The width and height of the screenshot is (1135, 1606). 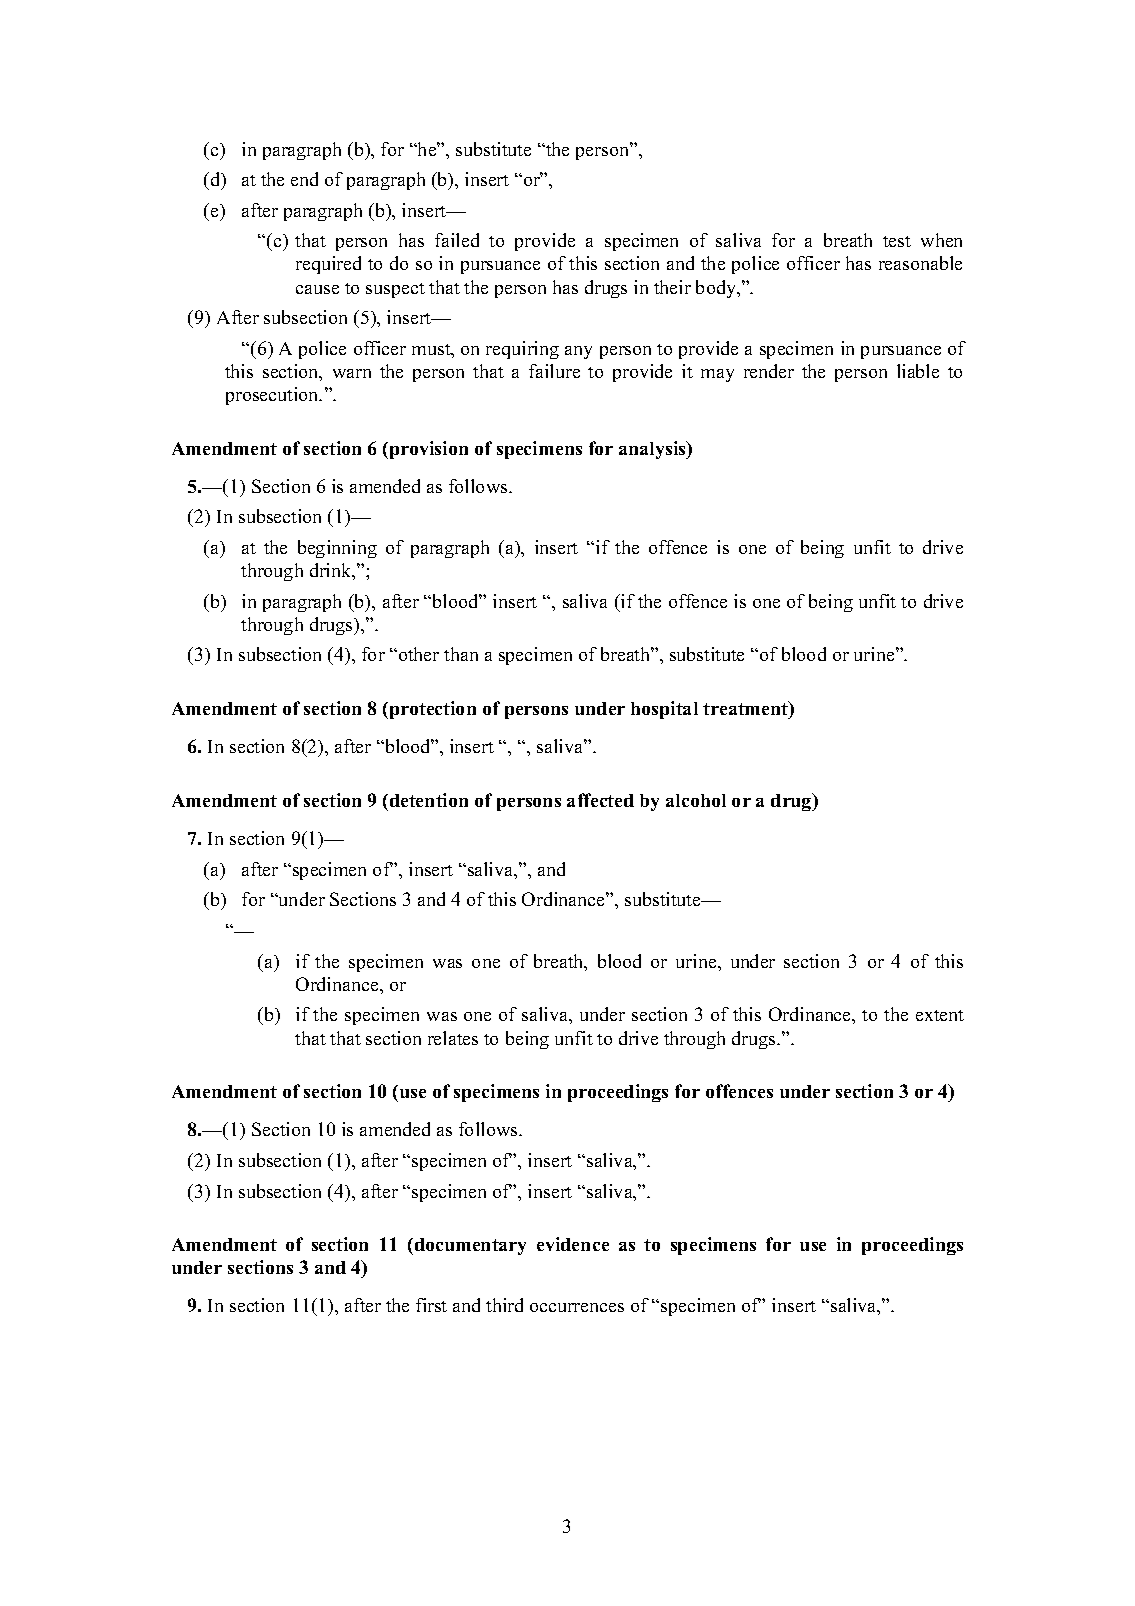 What do you see at coordinates (672, 287) in the screenshot?
I see `their` at bounding box center [672, 287].
